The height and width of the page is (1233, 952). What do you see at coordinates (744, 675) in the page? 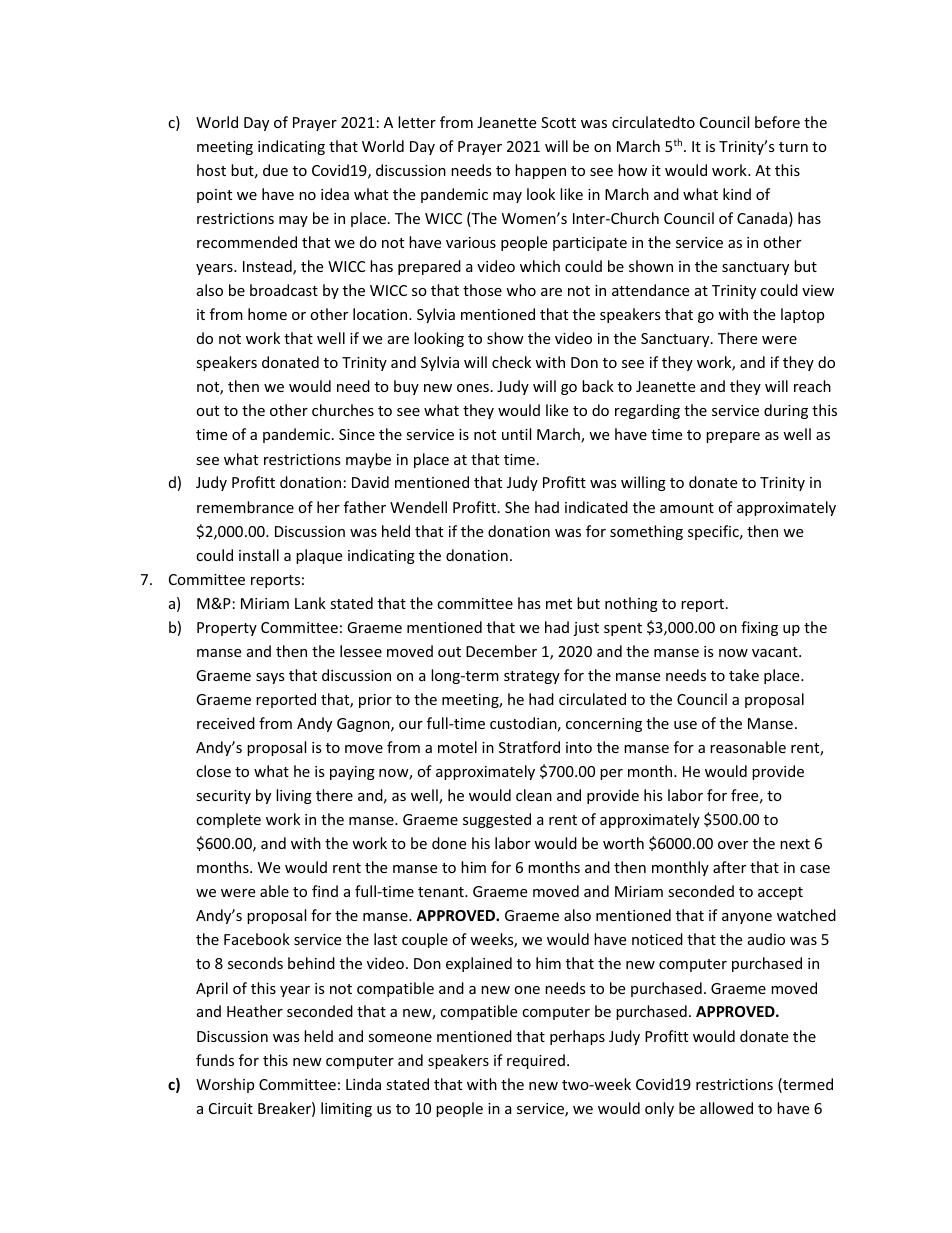
I see `take` at bounding box center [744, 675].
